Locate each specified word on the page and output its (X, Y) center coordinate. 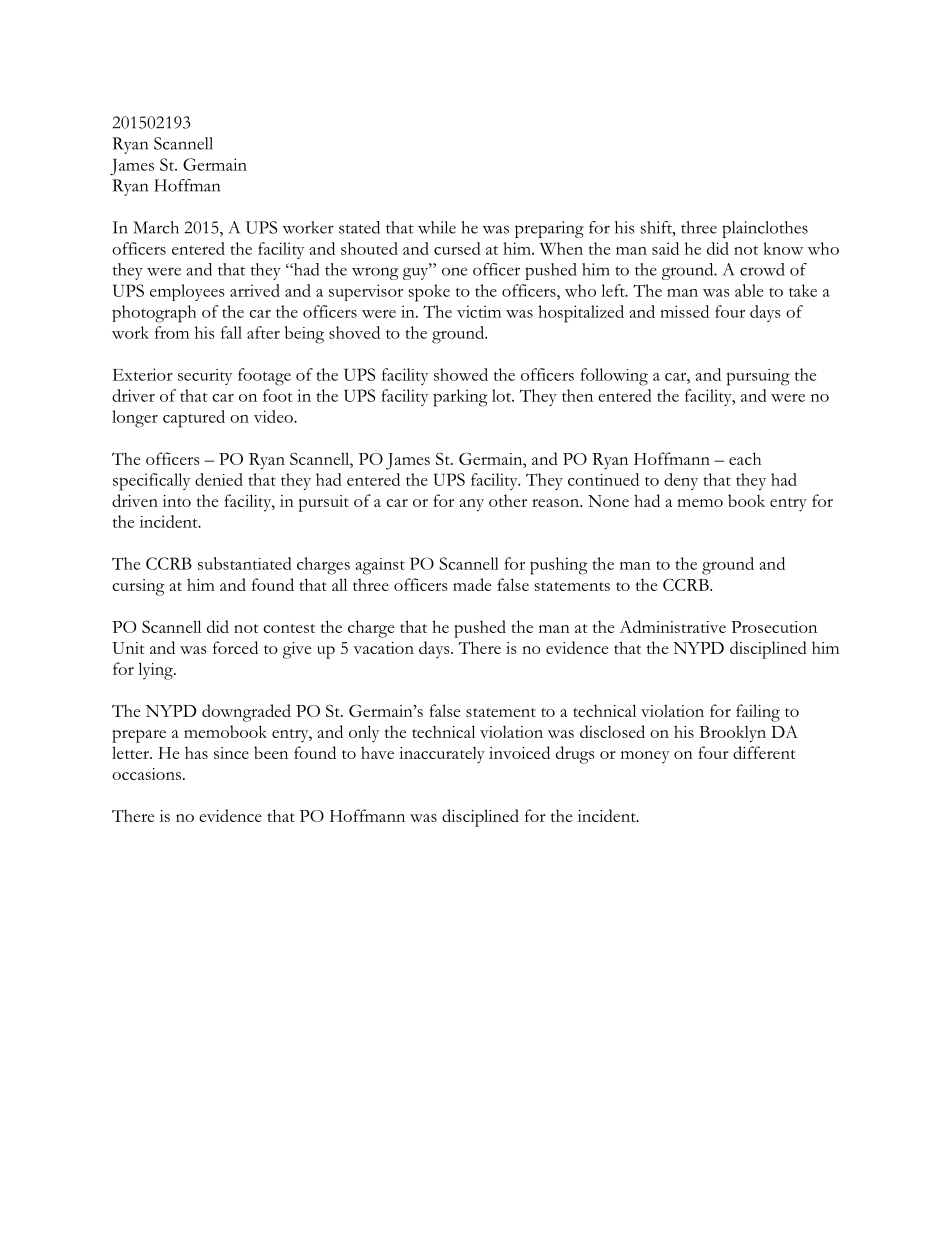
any (472, 505)
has (196, 752)
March (156, 227)
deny (681, 481)
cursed (457, 248)
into (177, 501)
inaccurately (442, 755)
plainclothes (765, 229)
